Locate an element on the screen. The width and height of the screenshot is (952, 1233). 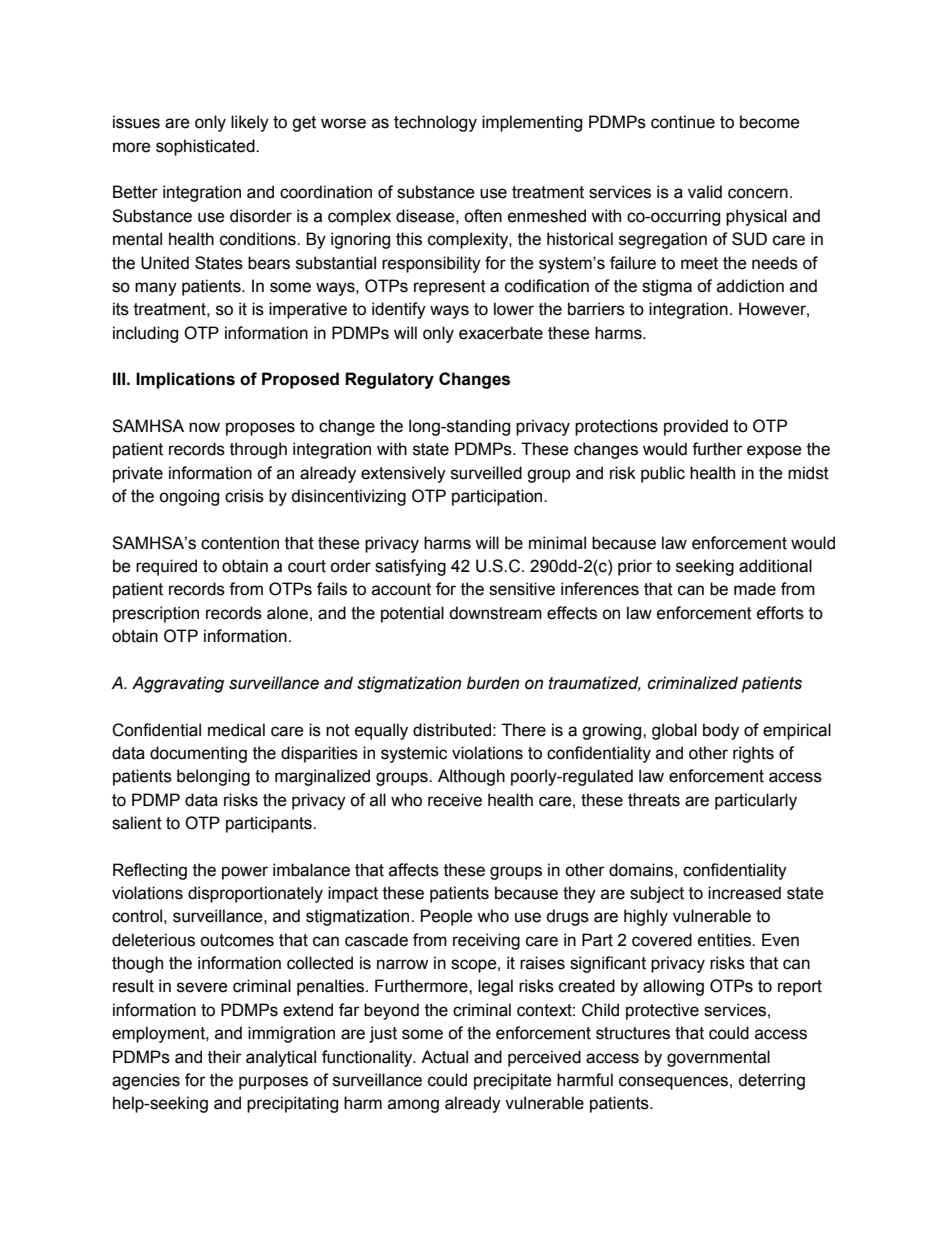
deterring is located at coordinates (771, 1081).
